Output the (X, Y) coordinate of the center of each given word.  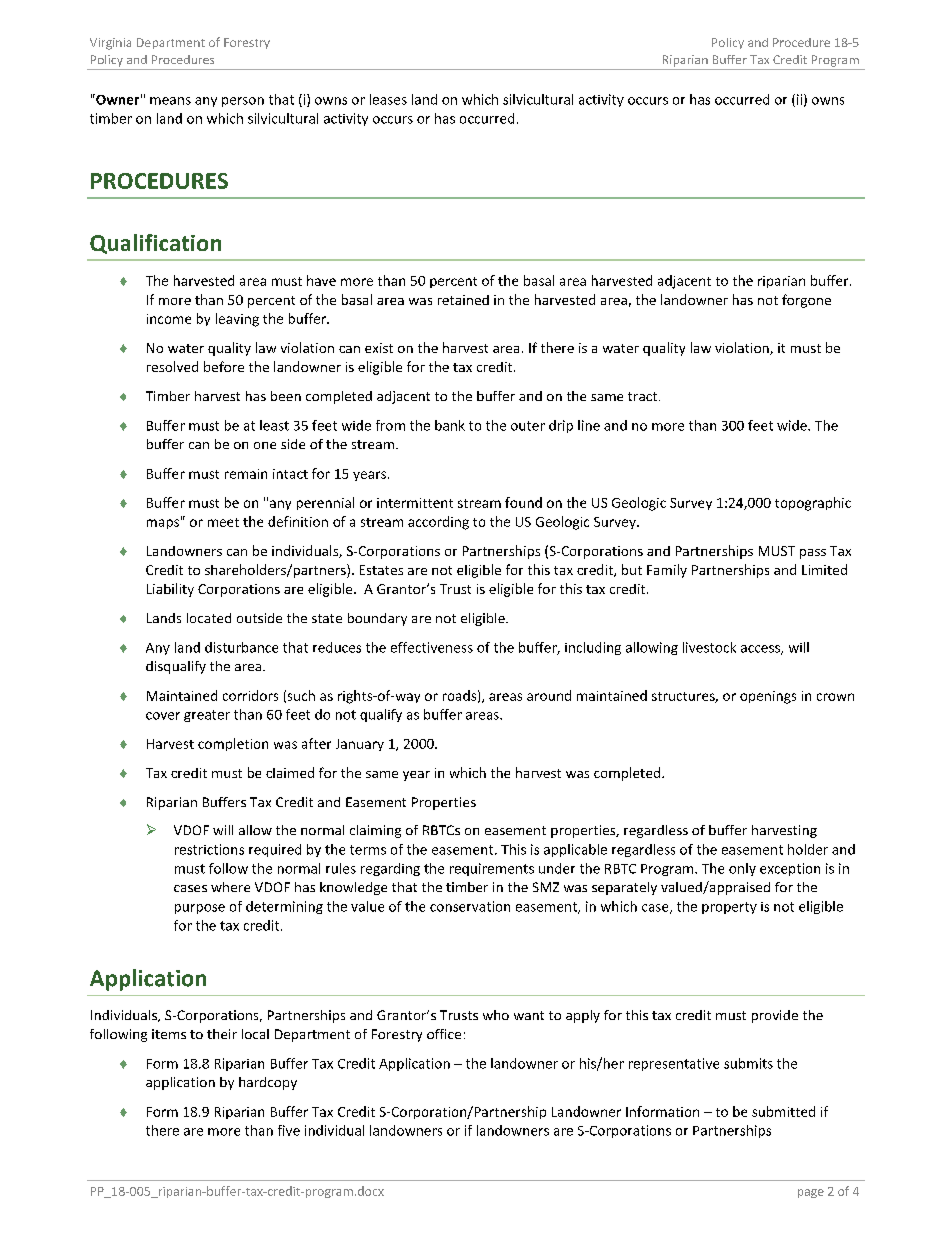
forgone (806, 301)
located (209, 618)
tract (644, 396)
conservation (470, 906)
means (170, 101)
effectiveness (432, 647)
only (742, 869)
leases (388, 99)
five (289, 1130)
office (444, 1034)
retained (463, 300)
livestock (709, 647)
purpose (200, 909)
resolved (172, 366)
